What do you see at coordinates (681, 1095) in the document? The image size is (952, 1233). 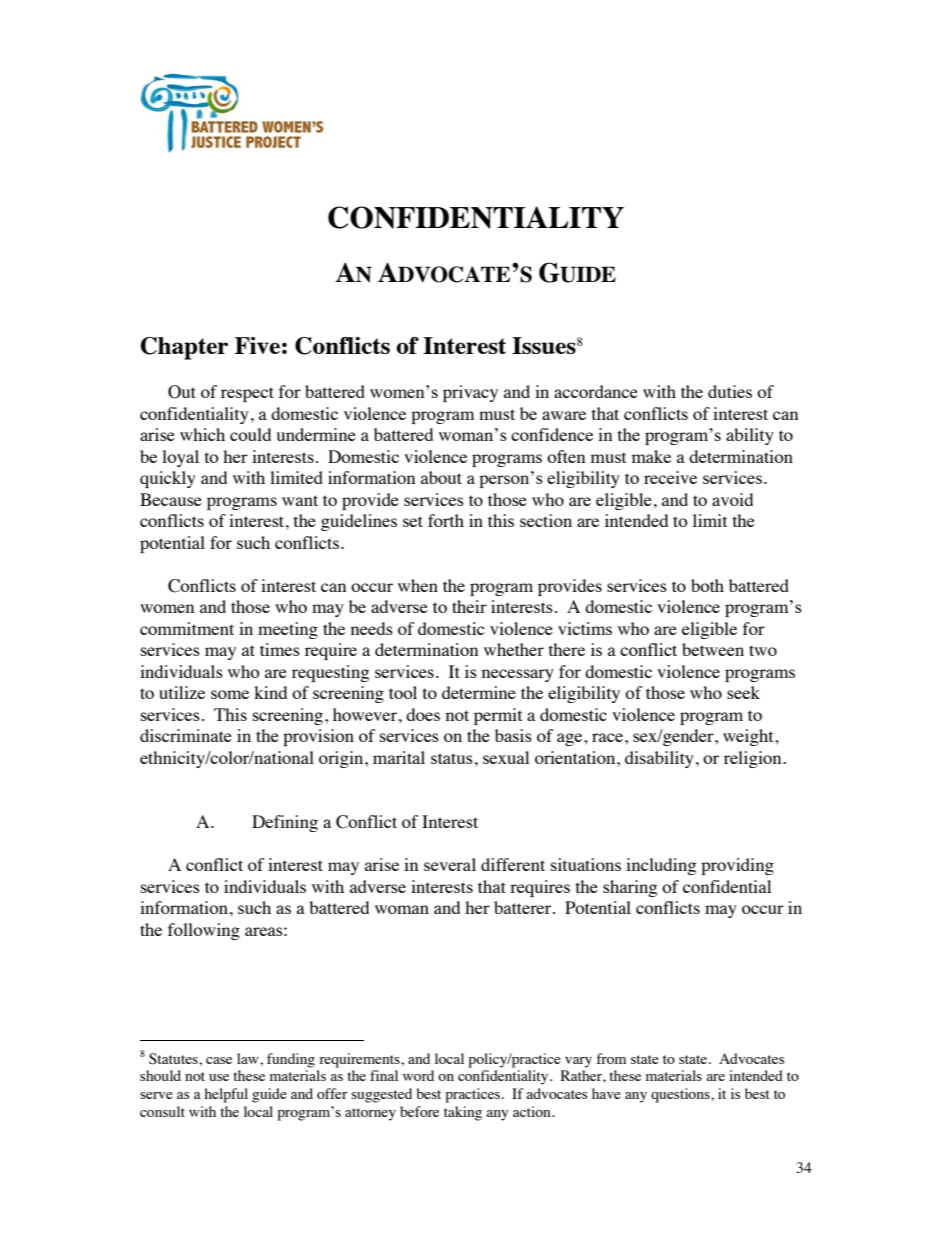 I see `questions` at bounding box center [681, 1095].
